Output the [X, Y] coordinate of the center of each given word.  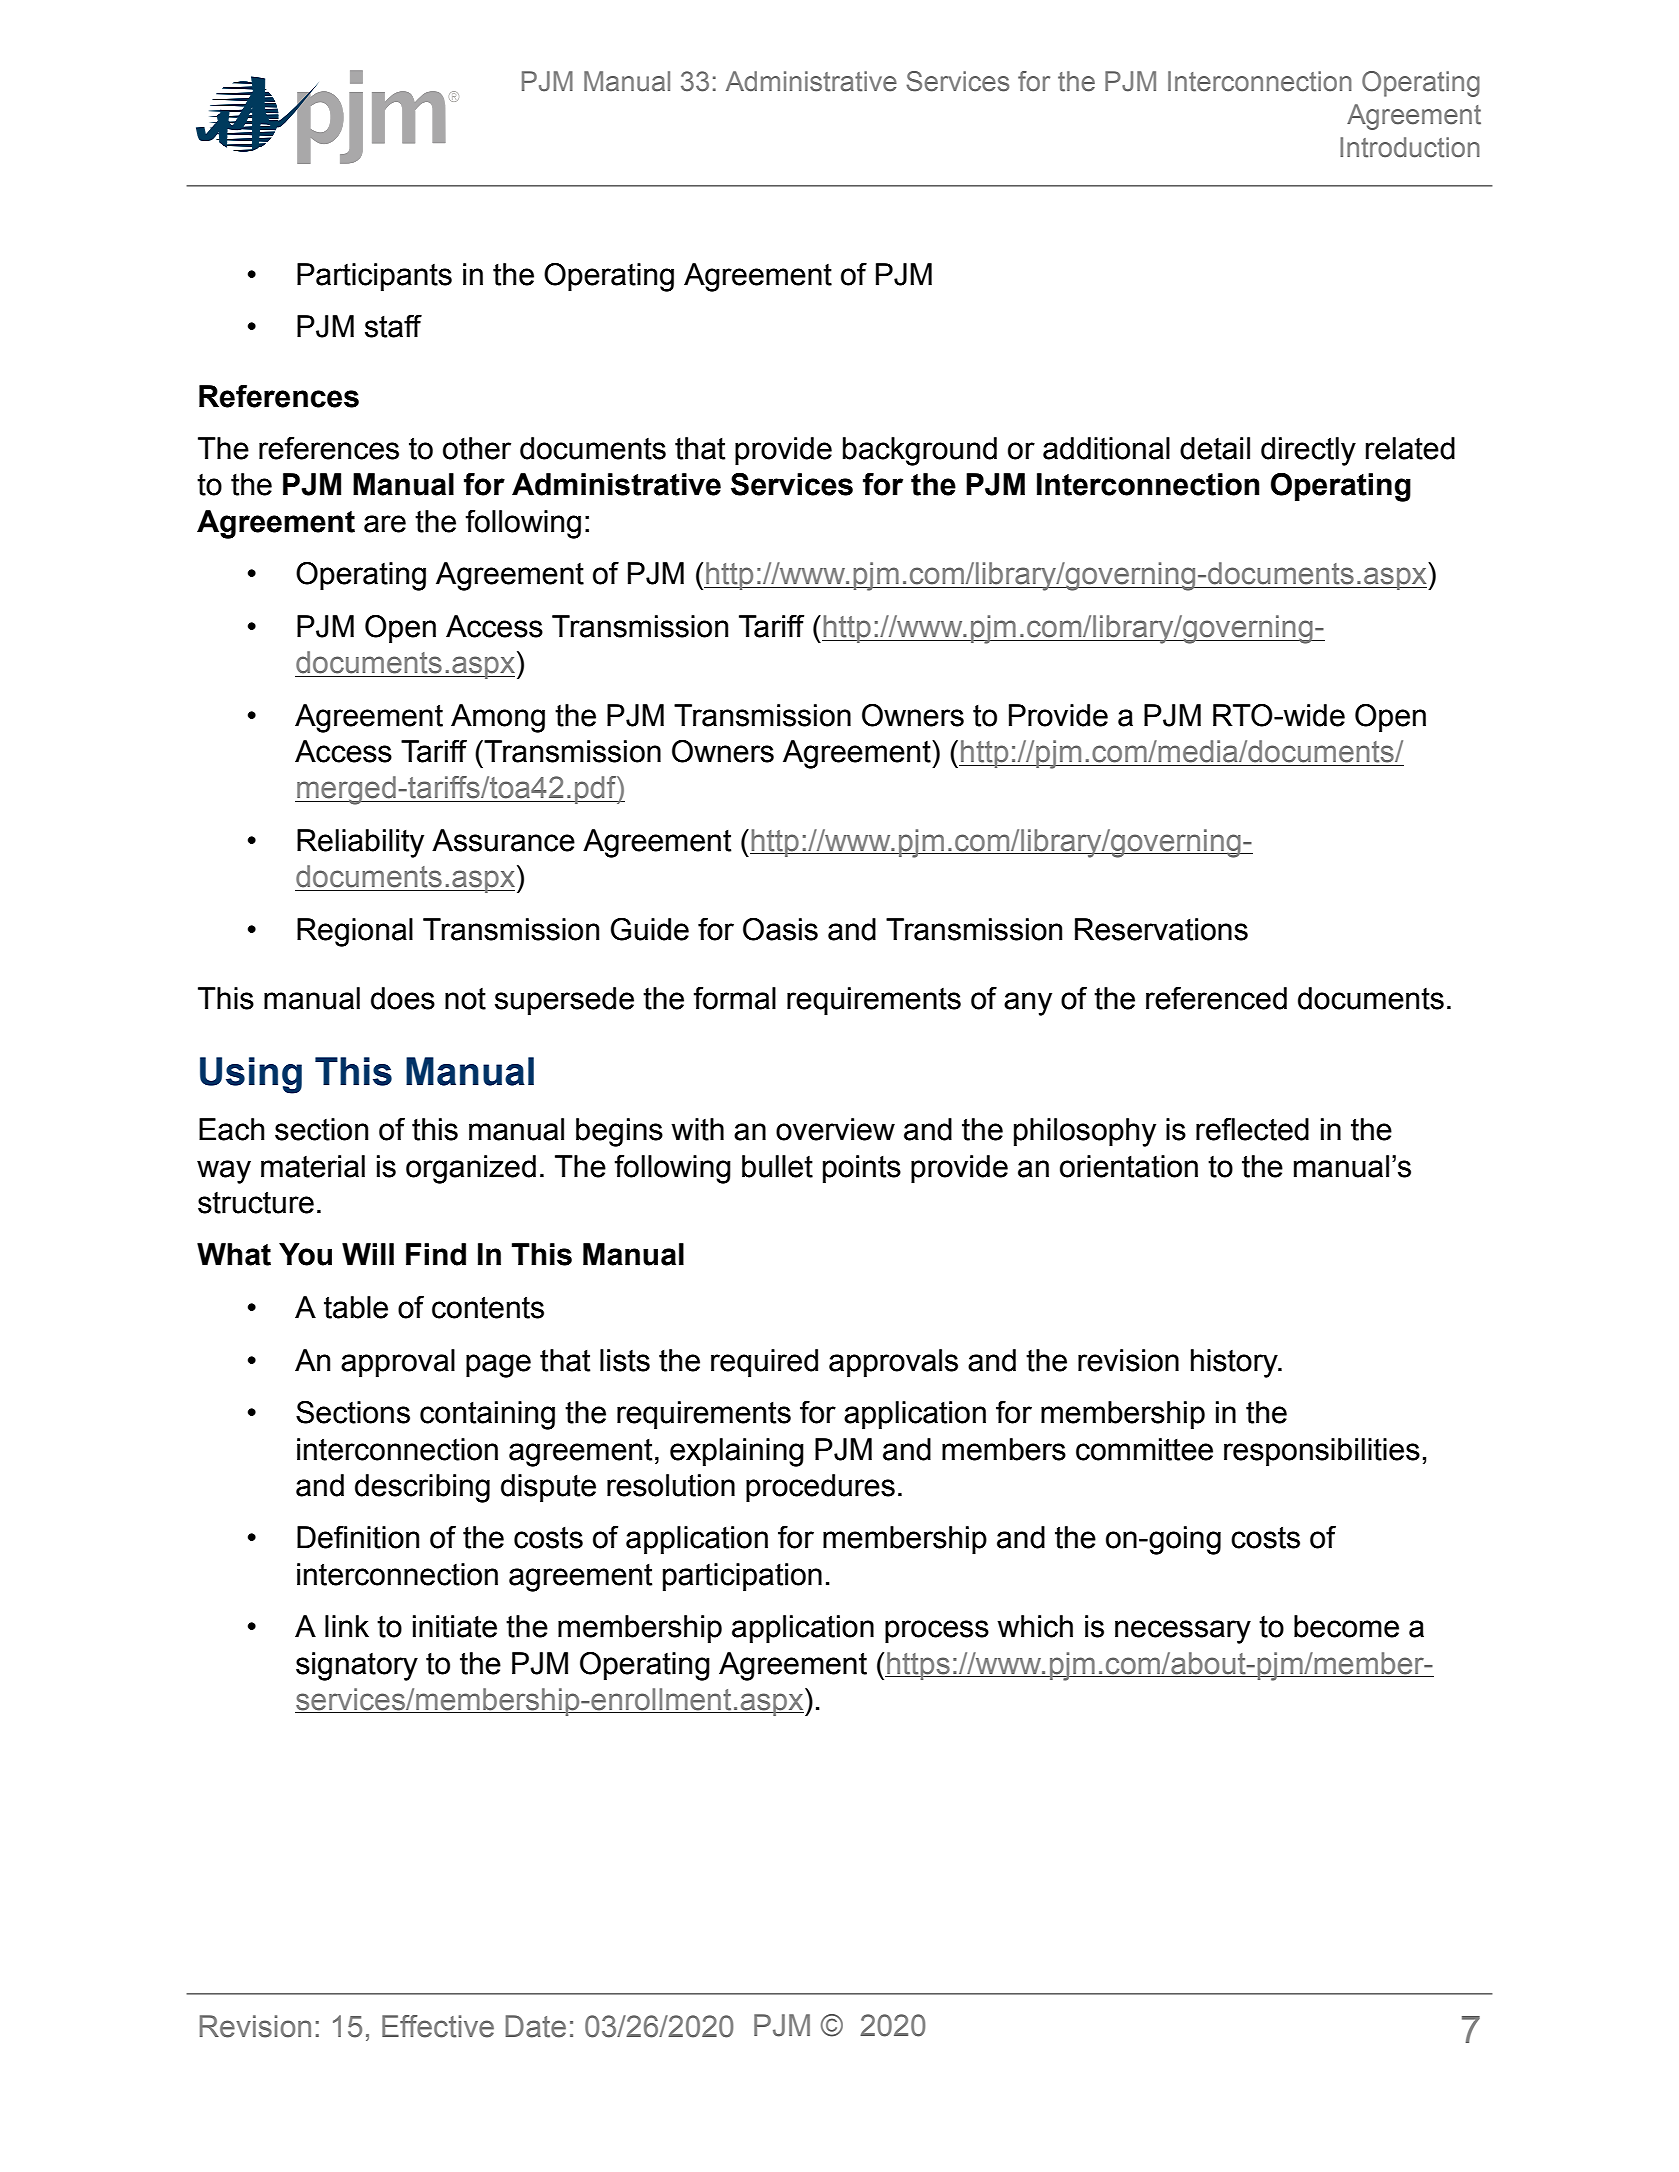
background [920, 451]
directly [1308, 451]
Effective [438, 2026]
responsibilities [1322, 1452]
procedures [820, 1488]
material [313, 1166]
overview [835, 1129]
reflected [1252, 1129]
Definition [358, 1537]
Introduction [1410, 147]
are [385, 524]
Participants [374, 277]
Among [498, 718]
